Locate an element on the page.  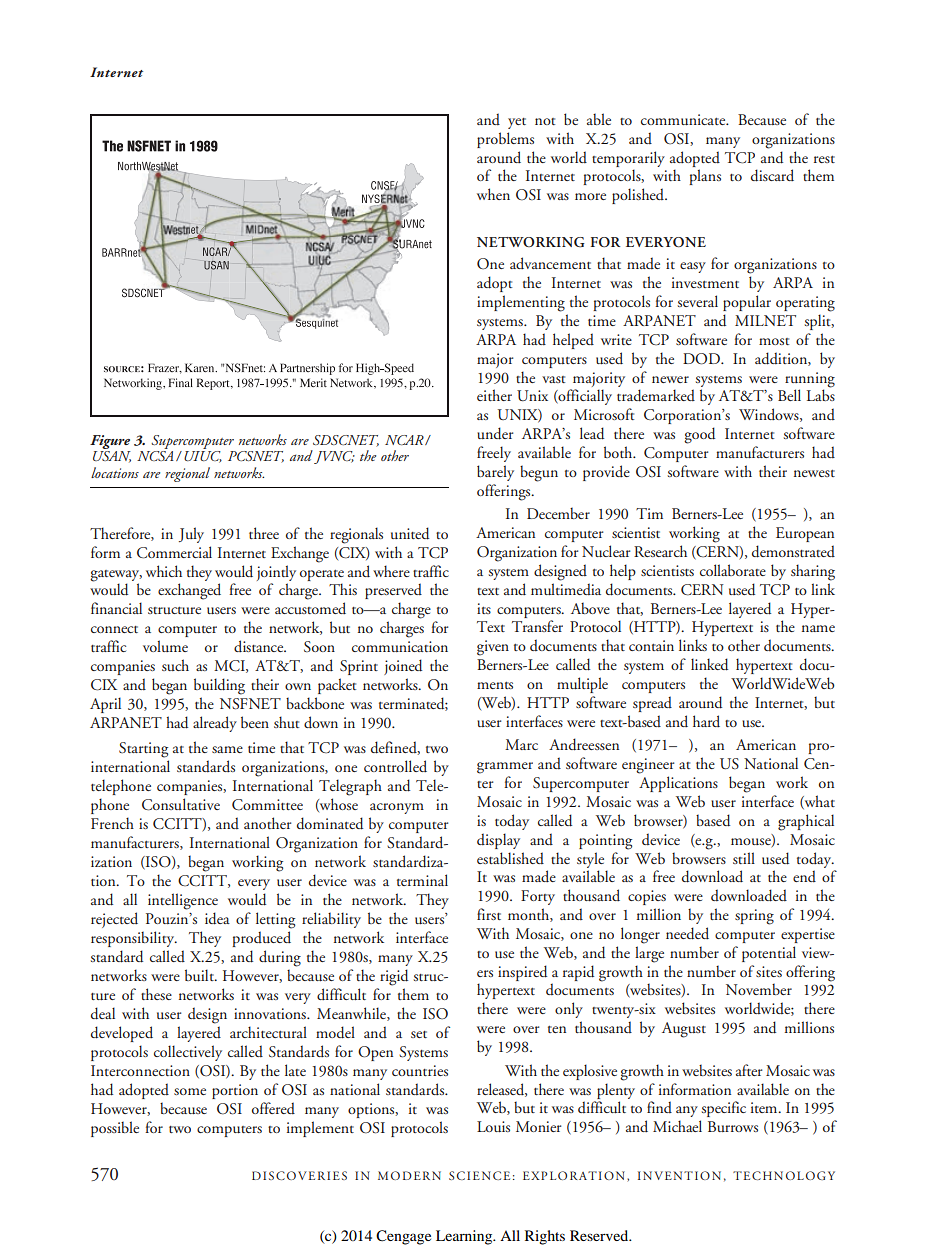
display is located at coordinates (498, 841).
